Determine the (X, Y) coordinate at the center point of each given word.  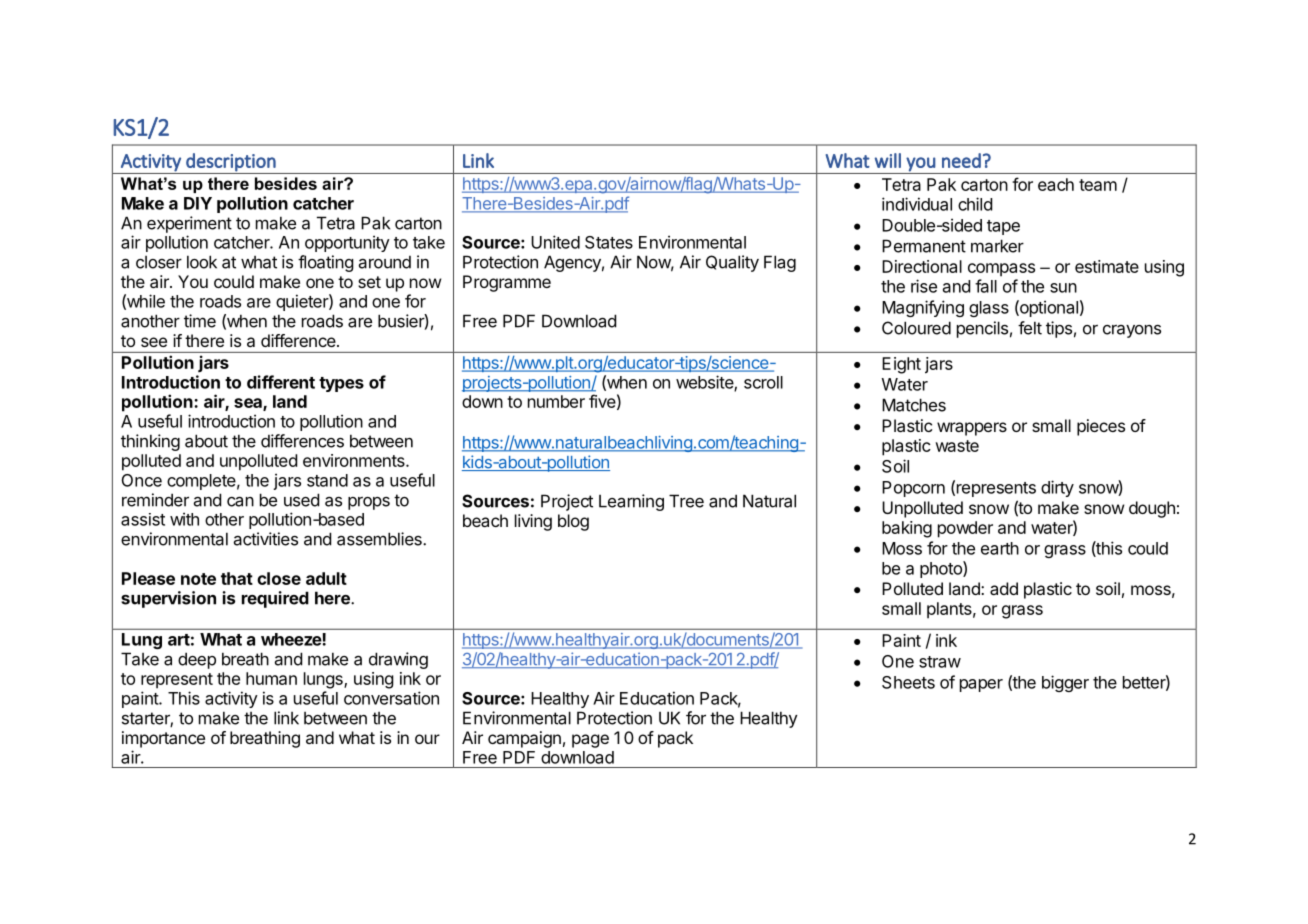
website (705, 383)
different (281, 382)
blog (573, 522)
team (1098, 185)
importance (163, 739)
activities (266, 539)
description (231, 162)
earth (1000, 548)
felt (1030, 328)
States (609, 242)
